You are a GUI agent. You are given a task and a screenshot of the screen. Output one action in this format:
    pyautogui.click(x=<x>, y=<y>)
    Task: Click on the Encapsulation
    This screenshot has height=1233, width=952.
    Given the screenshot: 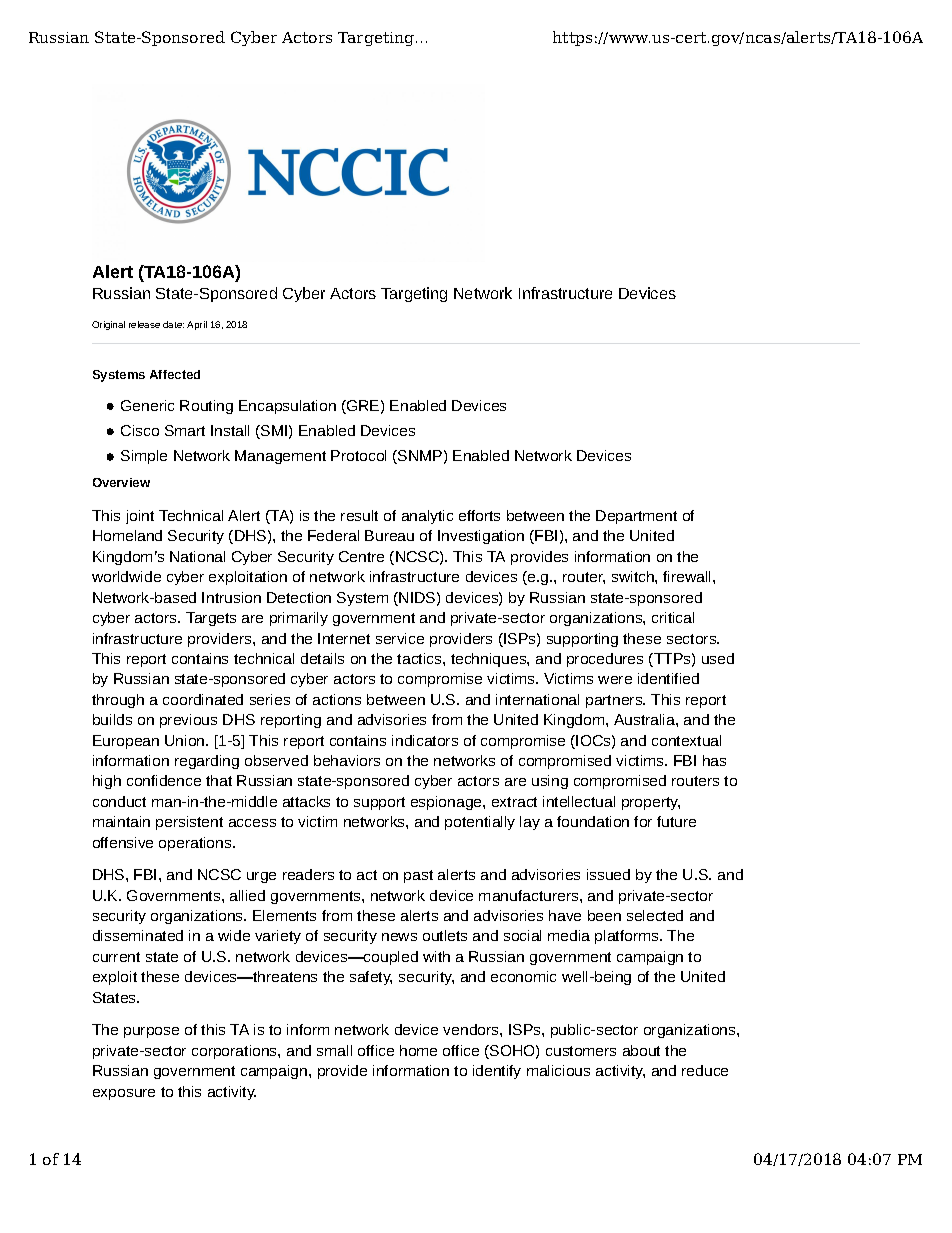 What is the action you would take?
    pyautogui.click(x=287, y=407)
